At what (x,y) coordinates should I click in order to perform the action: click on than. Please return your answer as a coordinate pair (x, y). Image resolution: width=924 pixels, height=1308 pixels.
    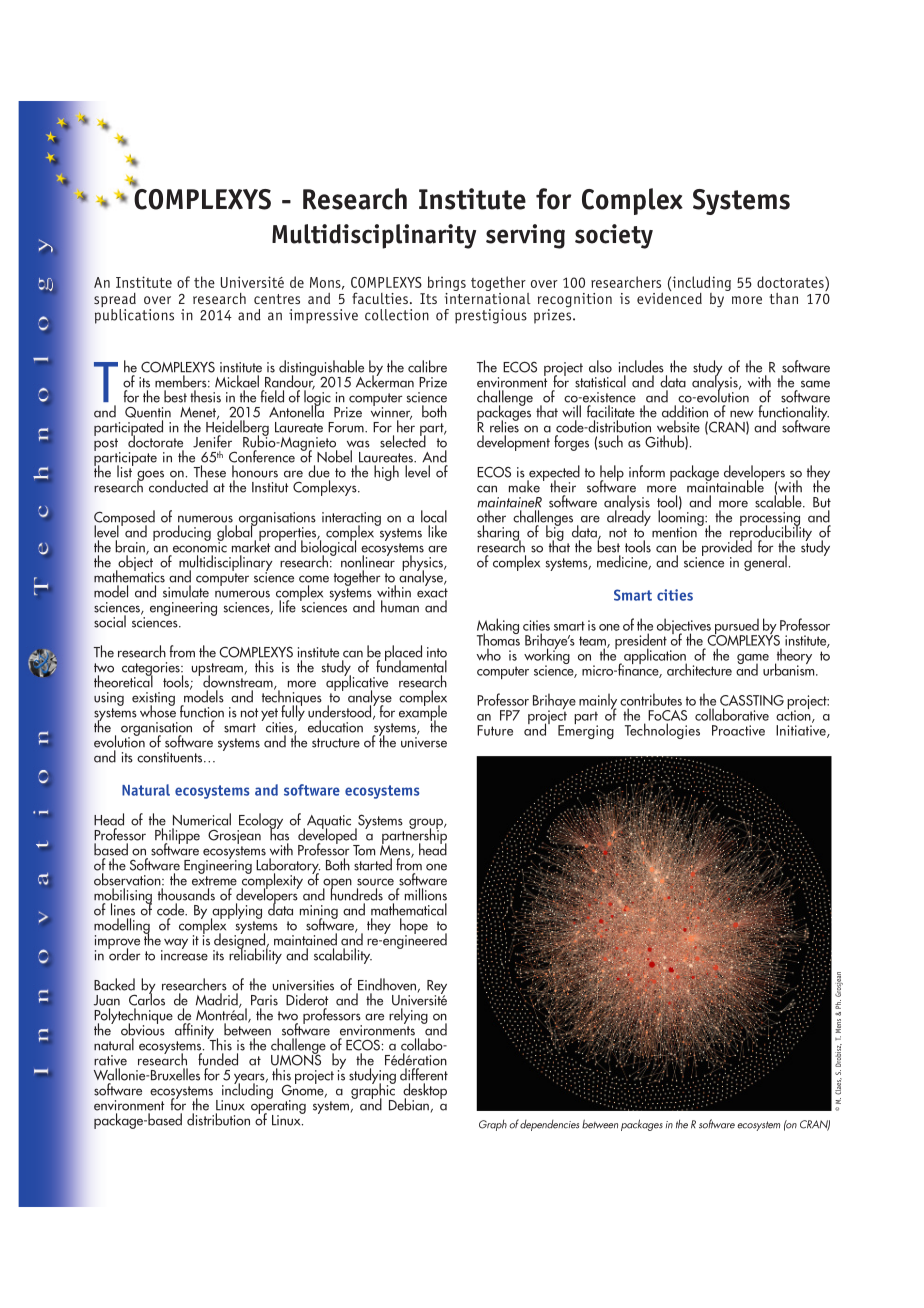
    Looking at the image, I should click on (783, 298).
